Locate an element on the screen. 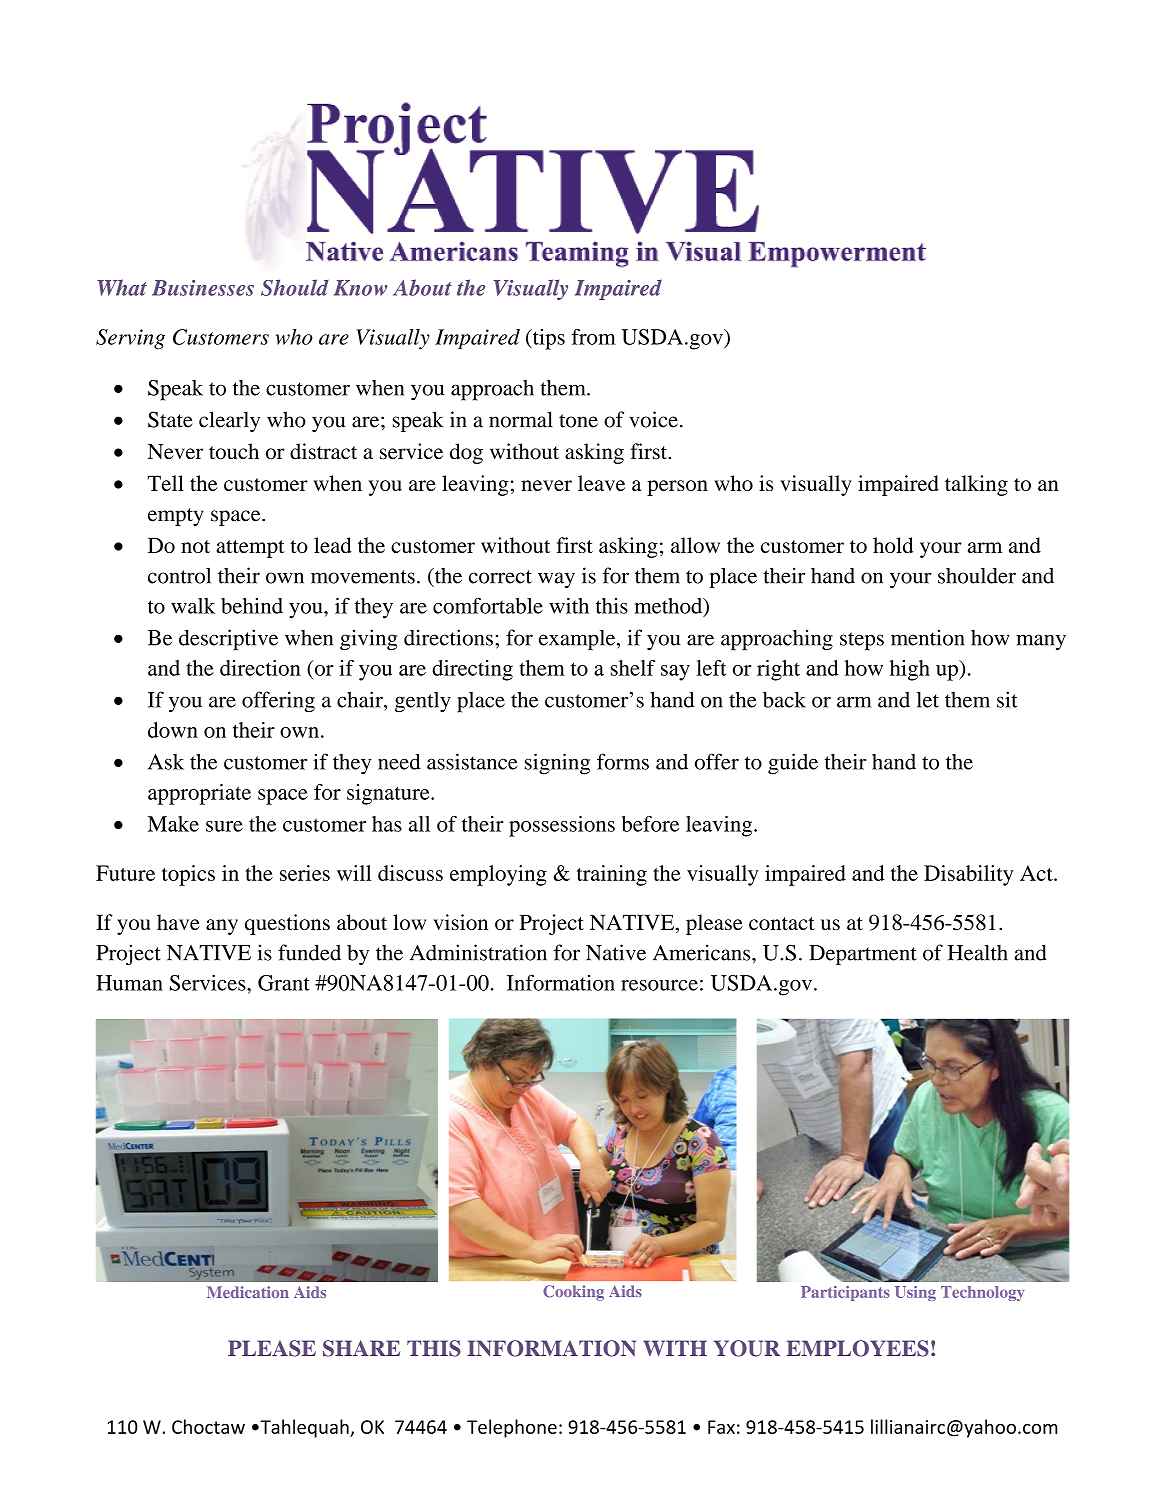 Image resolution: width=1165 pixels, height=1508 pixels. from is located at coordinates (593, 337).
